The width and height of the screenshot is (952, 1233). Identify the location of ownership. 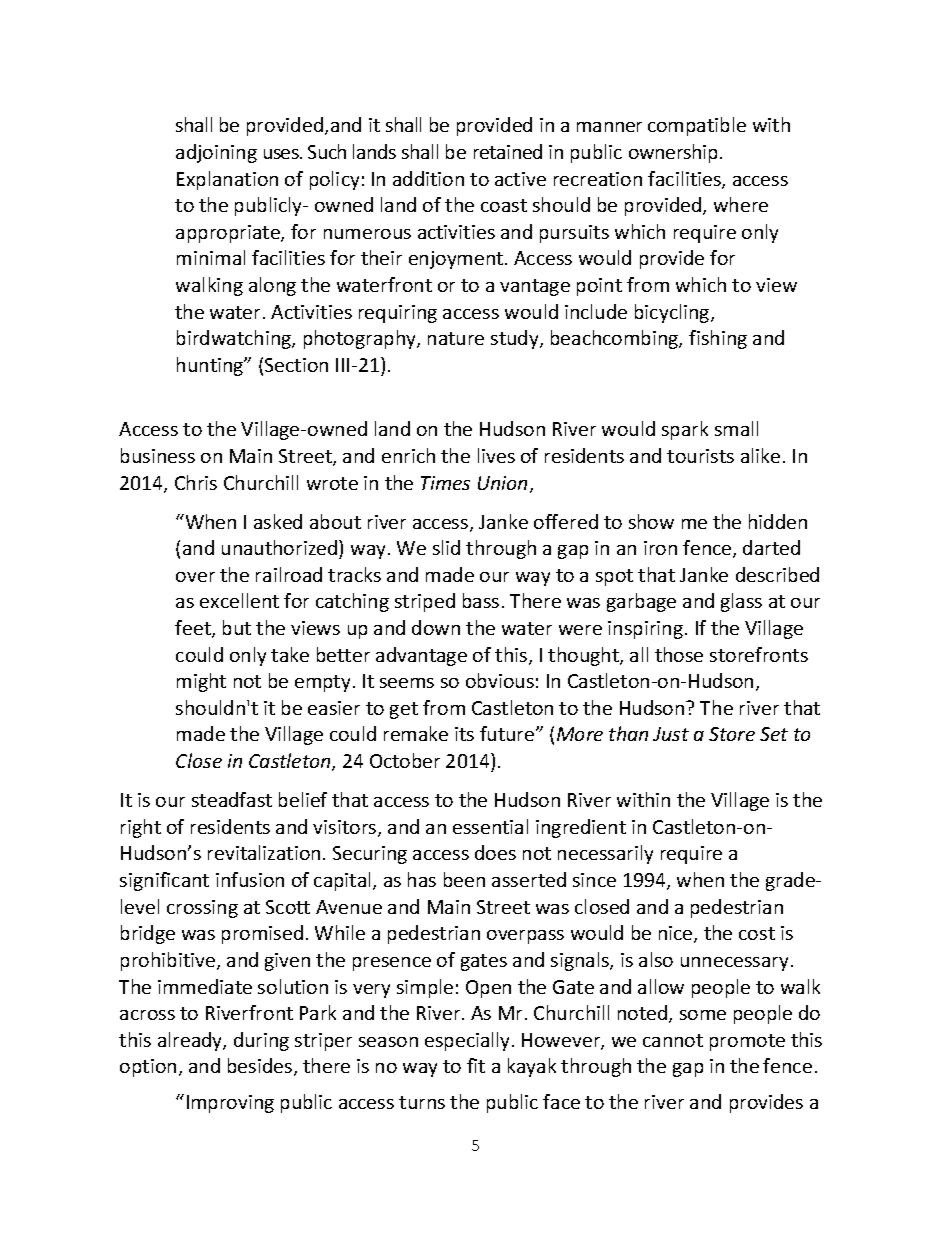
(673, 153).
